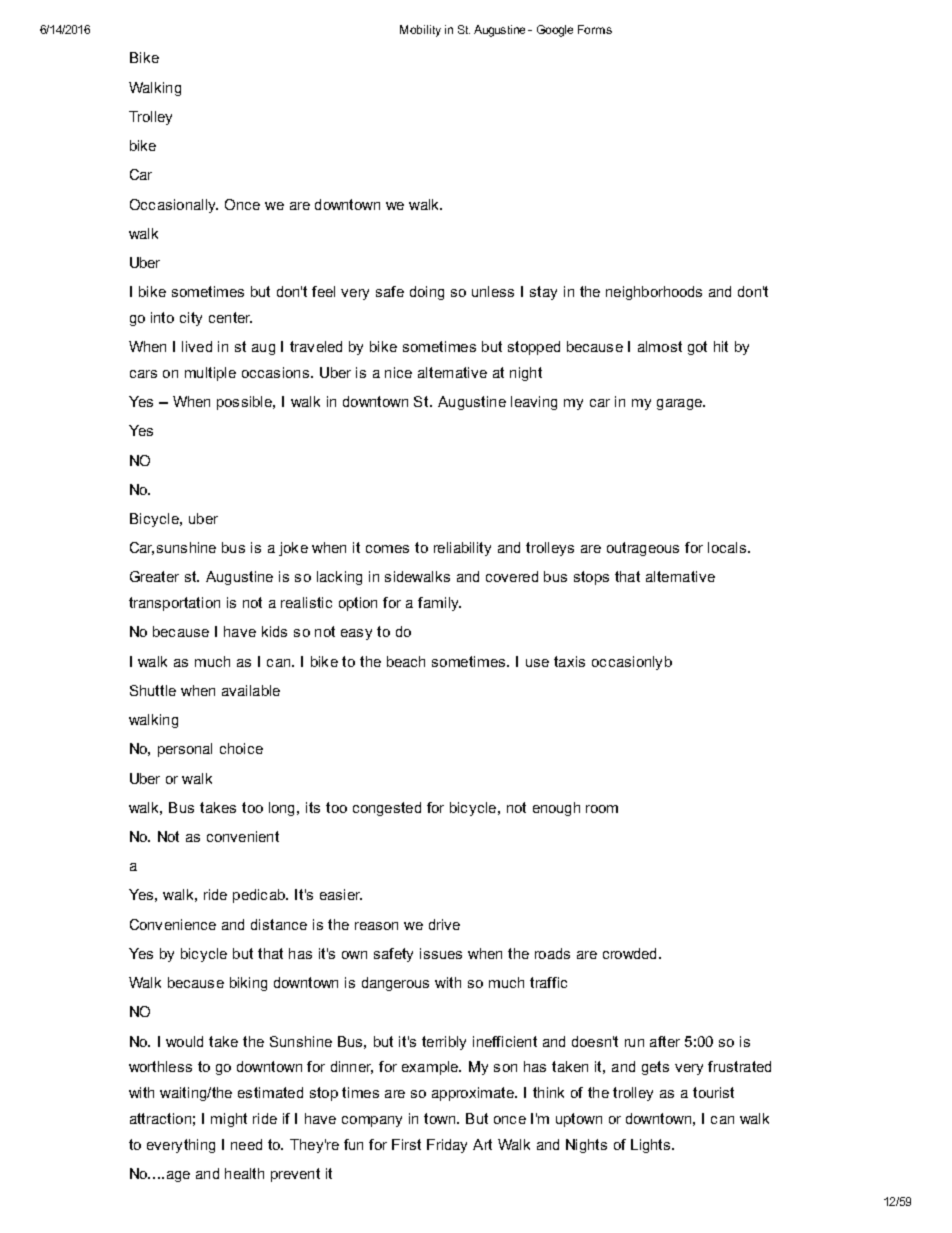 This page has height=1233, width=952. What do you see at coordinates (420, 31) in the page?
I see `Mobility` at bounding box center [420, 31].
